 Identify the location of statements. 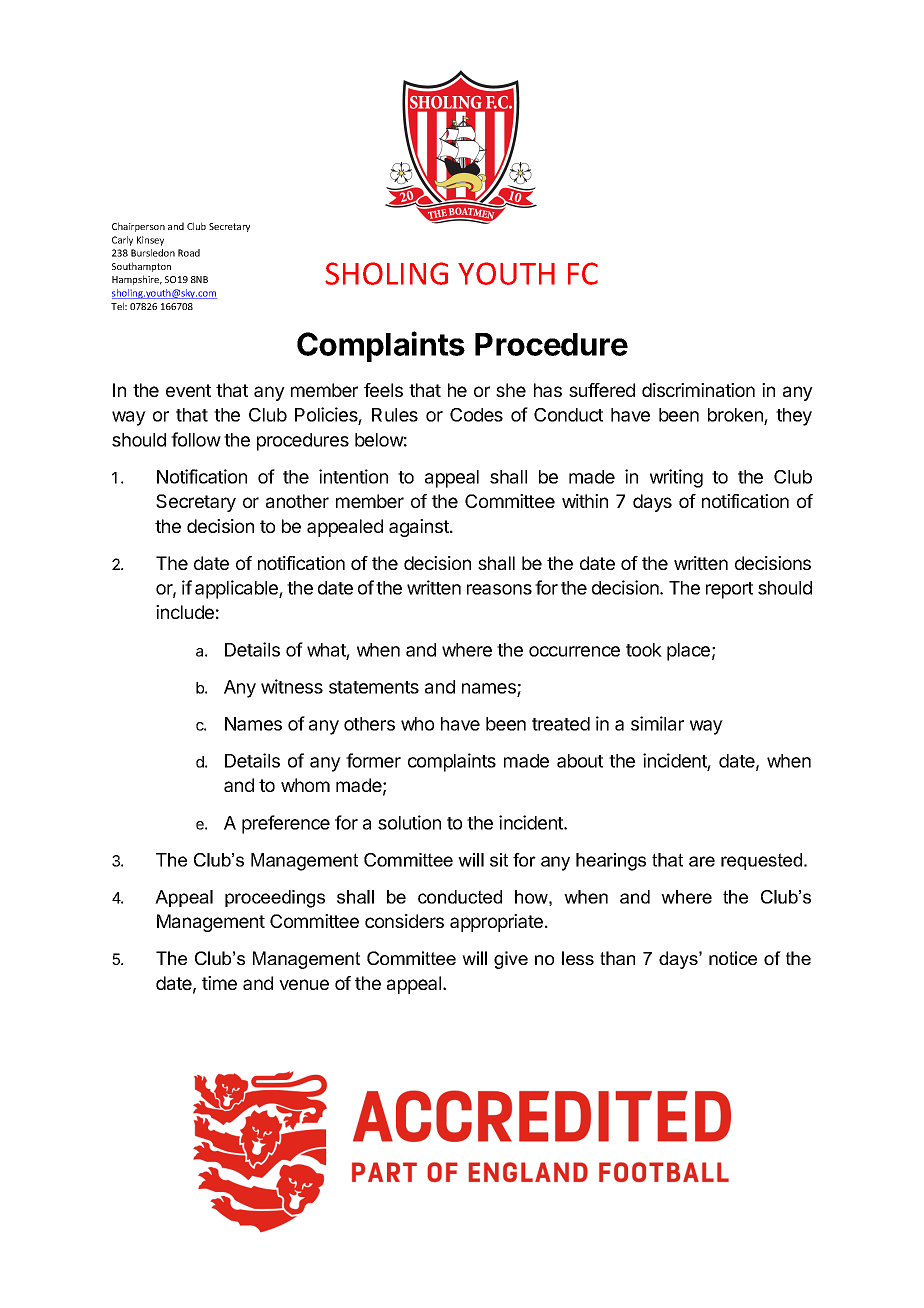
(374, 687).
